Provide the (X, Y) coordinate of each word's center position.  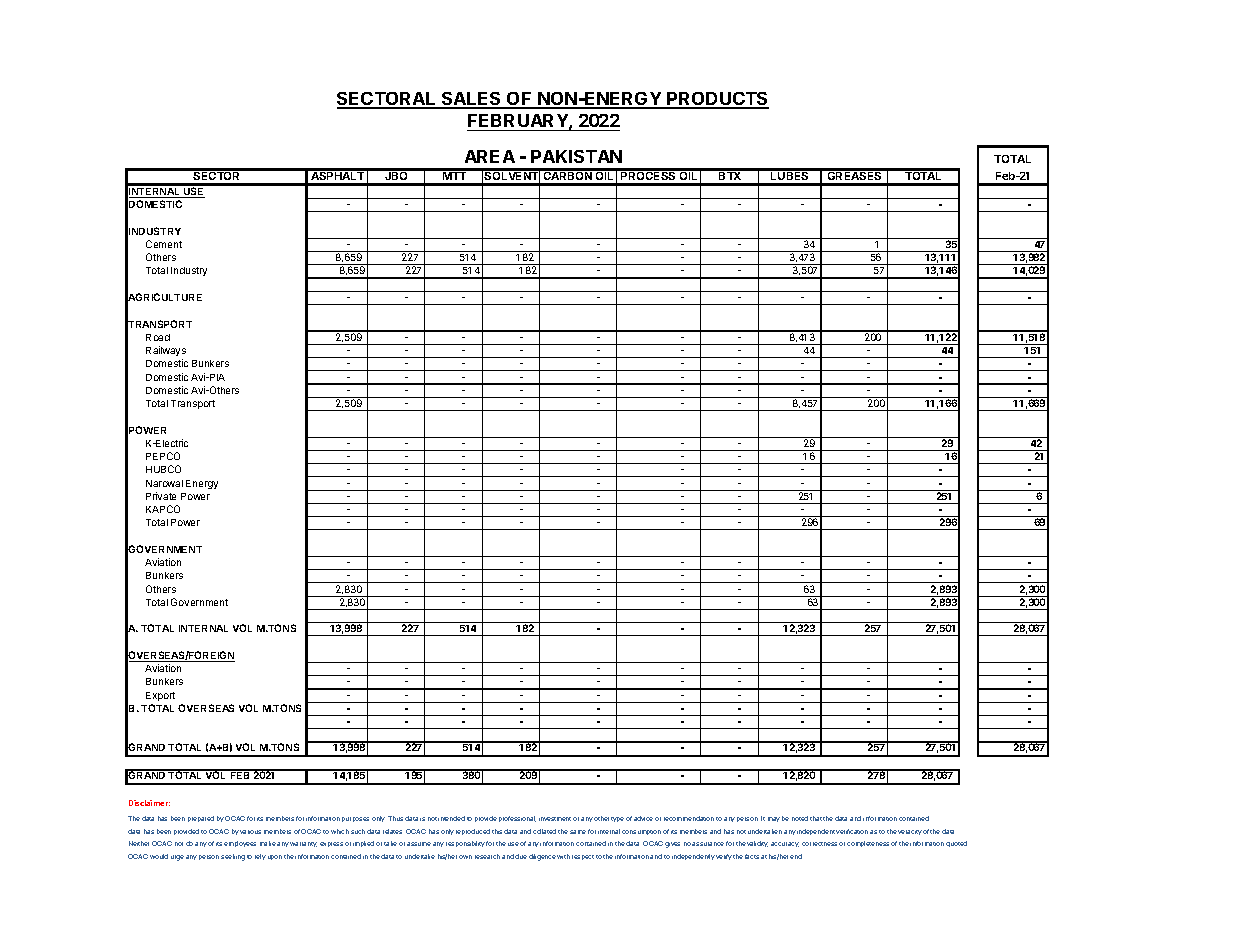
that (816, 818)
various (250, 832)
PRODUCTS (717, 100)
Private (161, 496)
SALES (472, 100)
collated (544, 831)
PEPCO (163, 456)
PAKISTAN (576, 156)
